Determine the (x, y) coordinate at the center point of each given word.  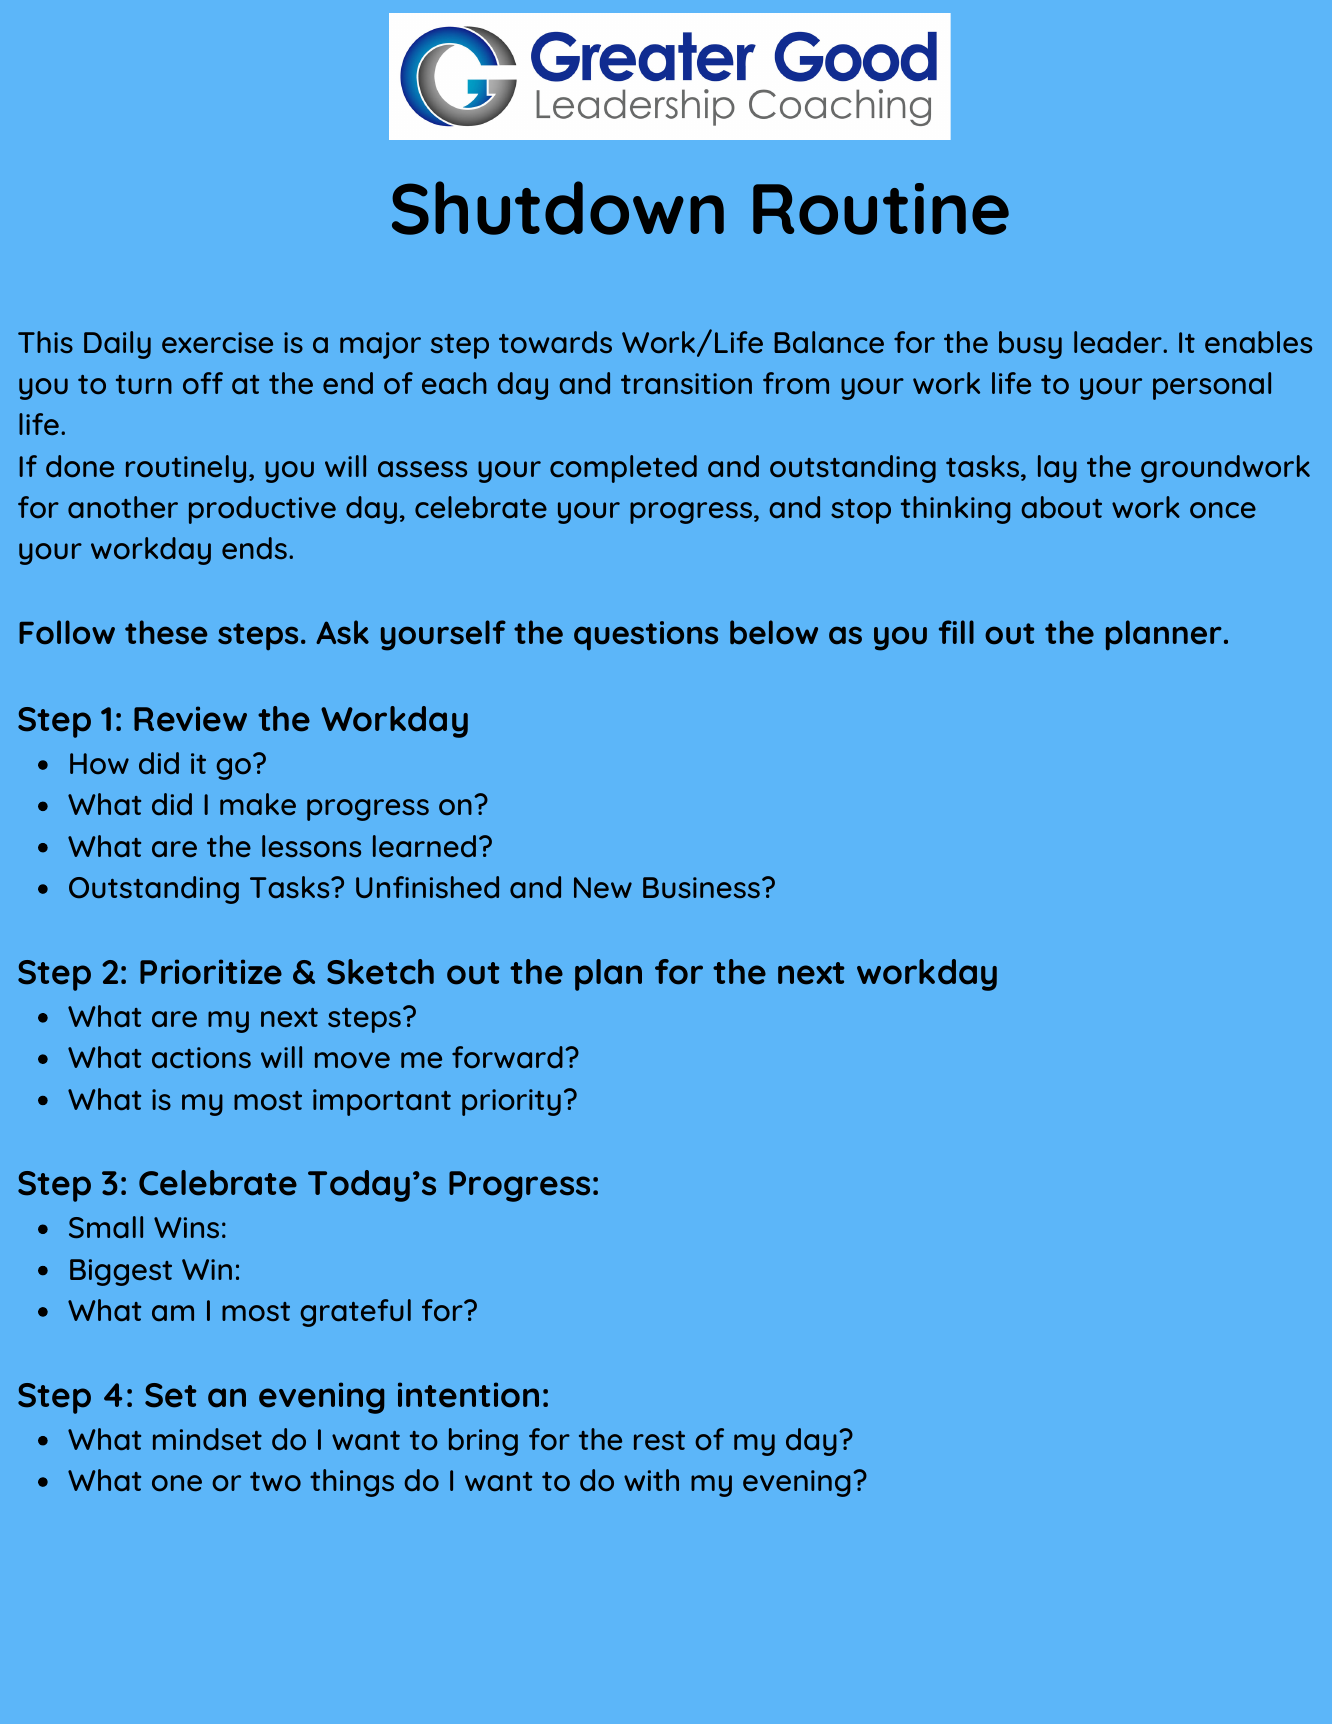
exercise (217, 342)
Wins (186, 1227)
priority (511, 1102)
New (603, 887)
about (1061, 507)
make (258, 804)
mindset (207, 1439)
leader (1119, 342)
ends (254, 548)
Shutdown (558, 208)
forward (507, 1057)
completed (623, 469)
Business (701, 887)
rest (659, 1440)
